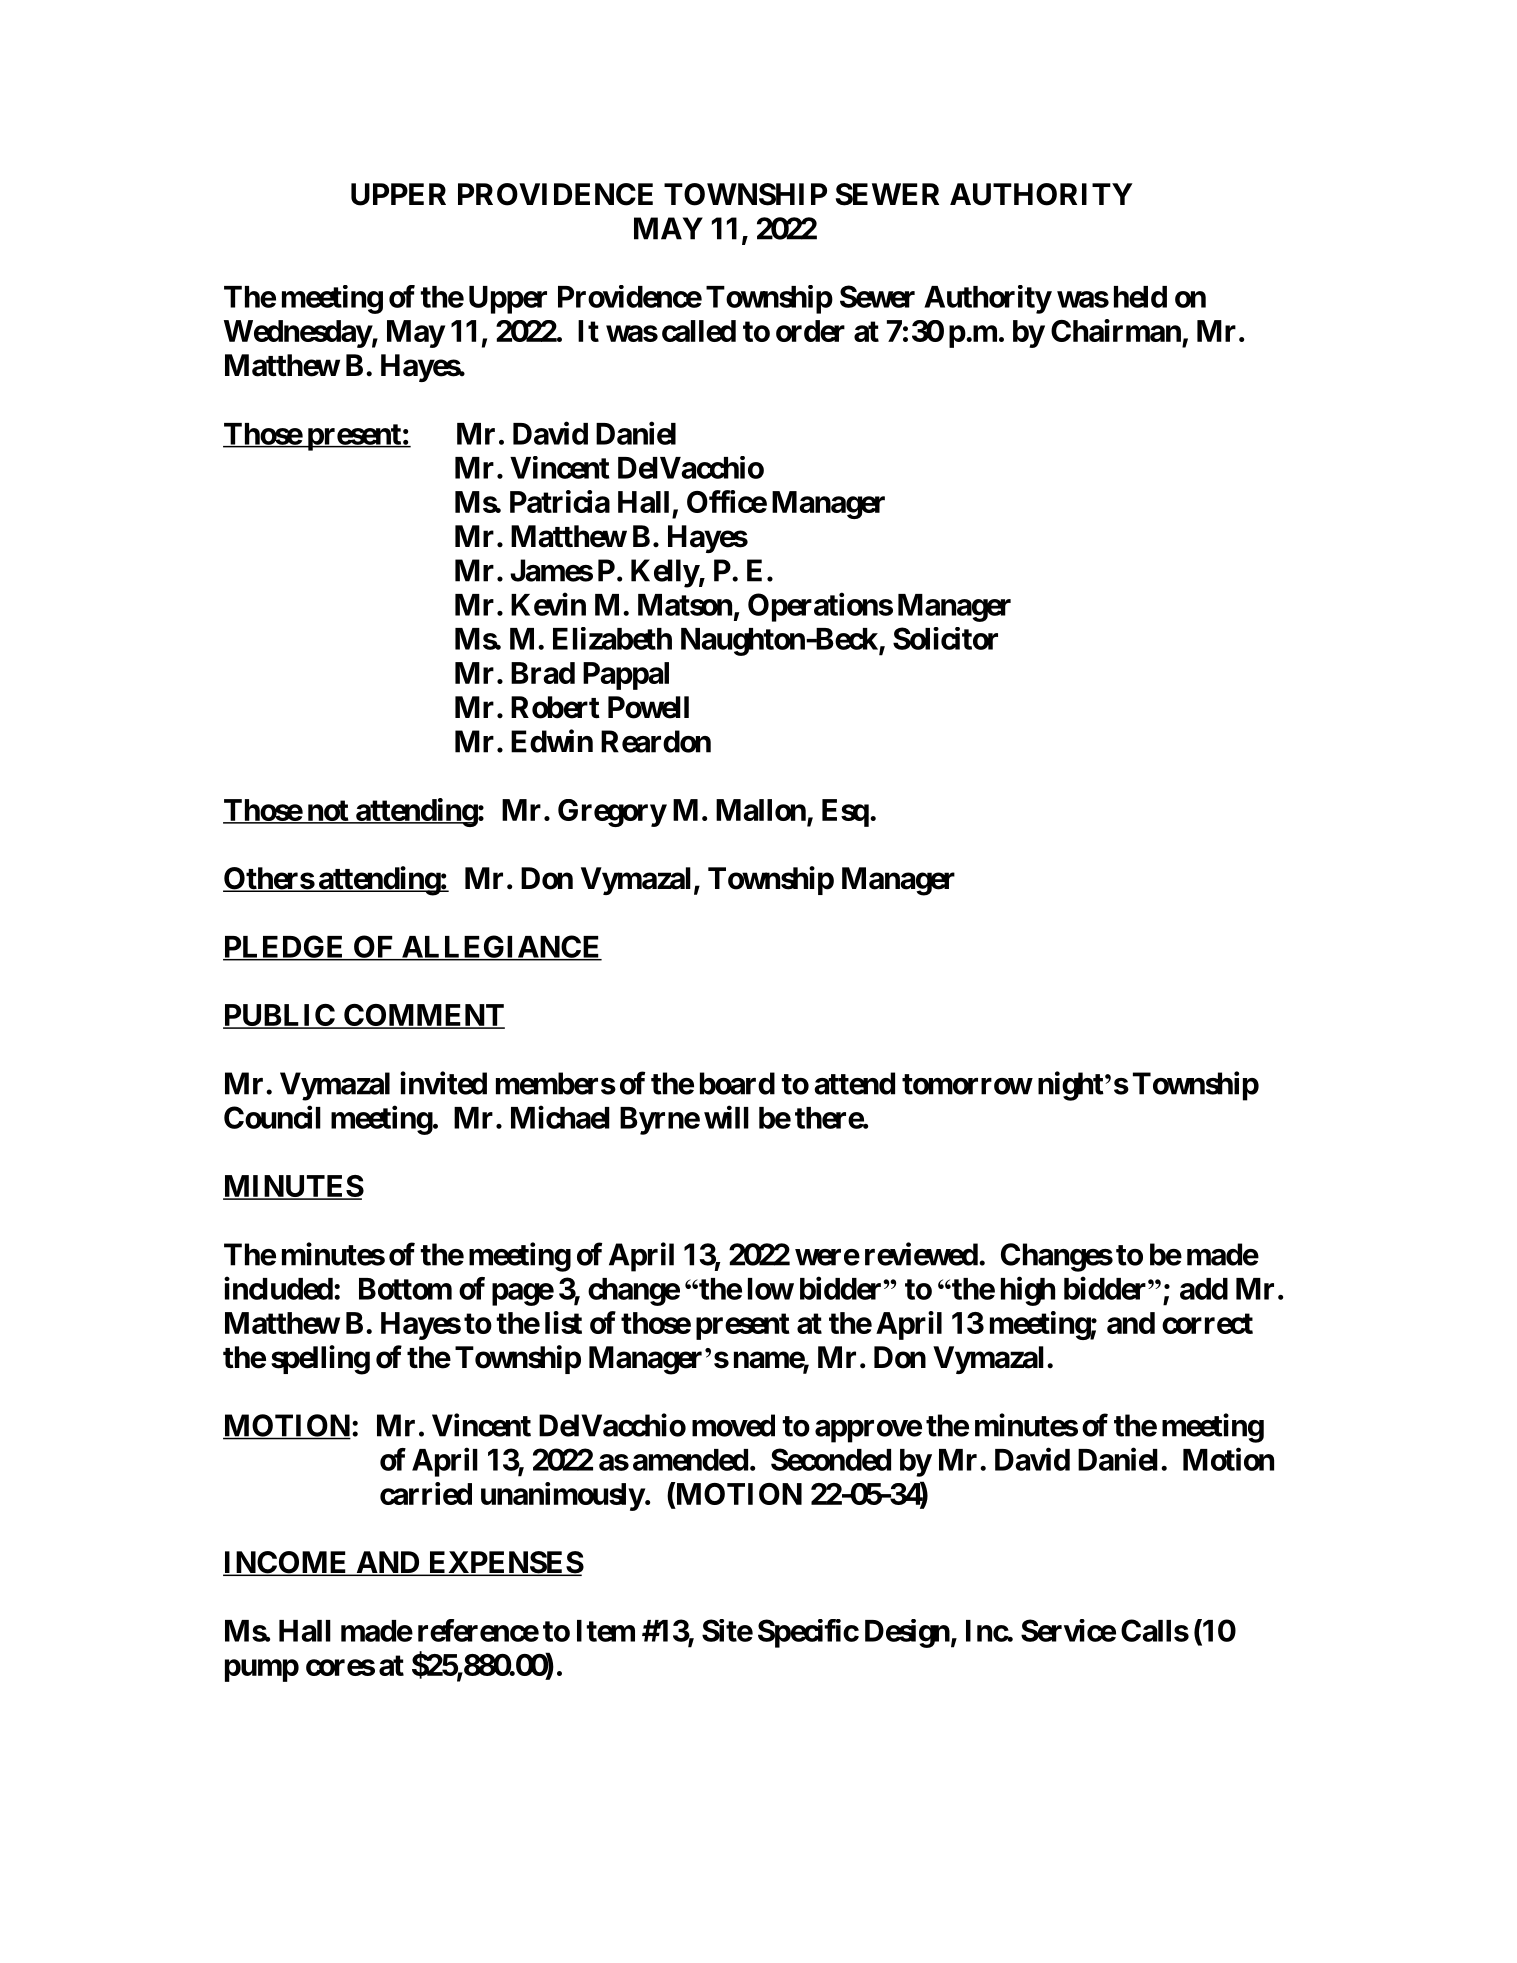  I want to click on called, so click(699, 331).
